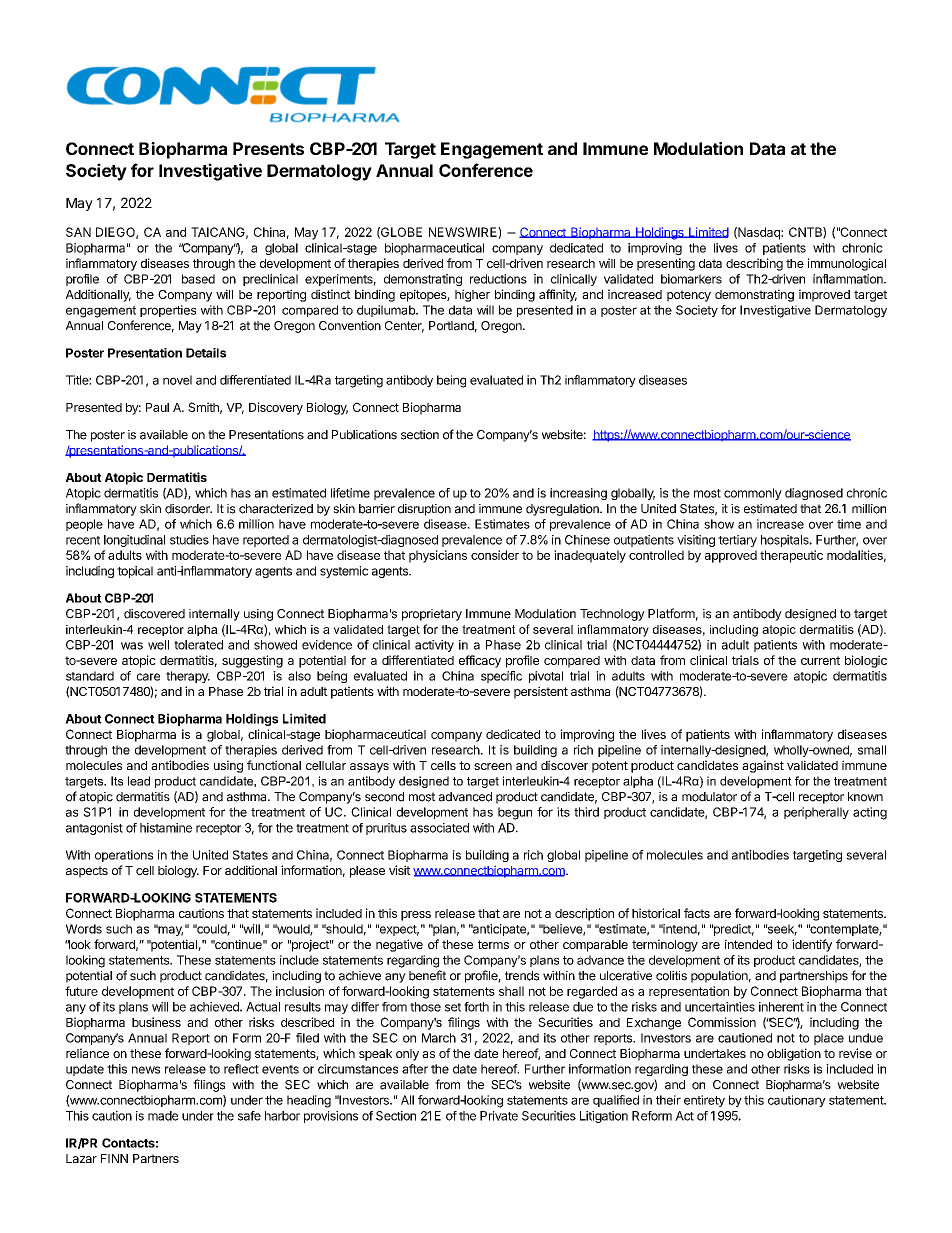 The width and height of the page is (952, 1233). I want to click on made, so click(163, 1116).
